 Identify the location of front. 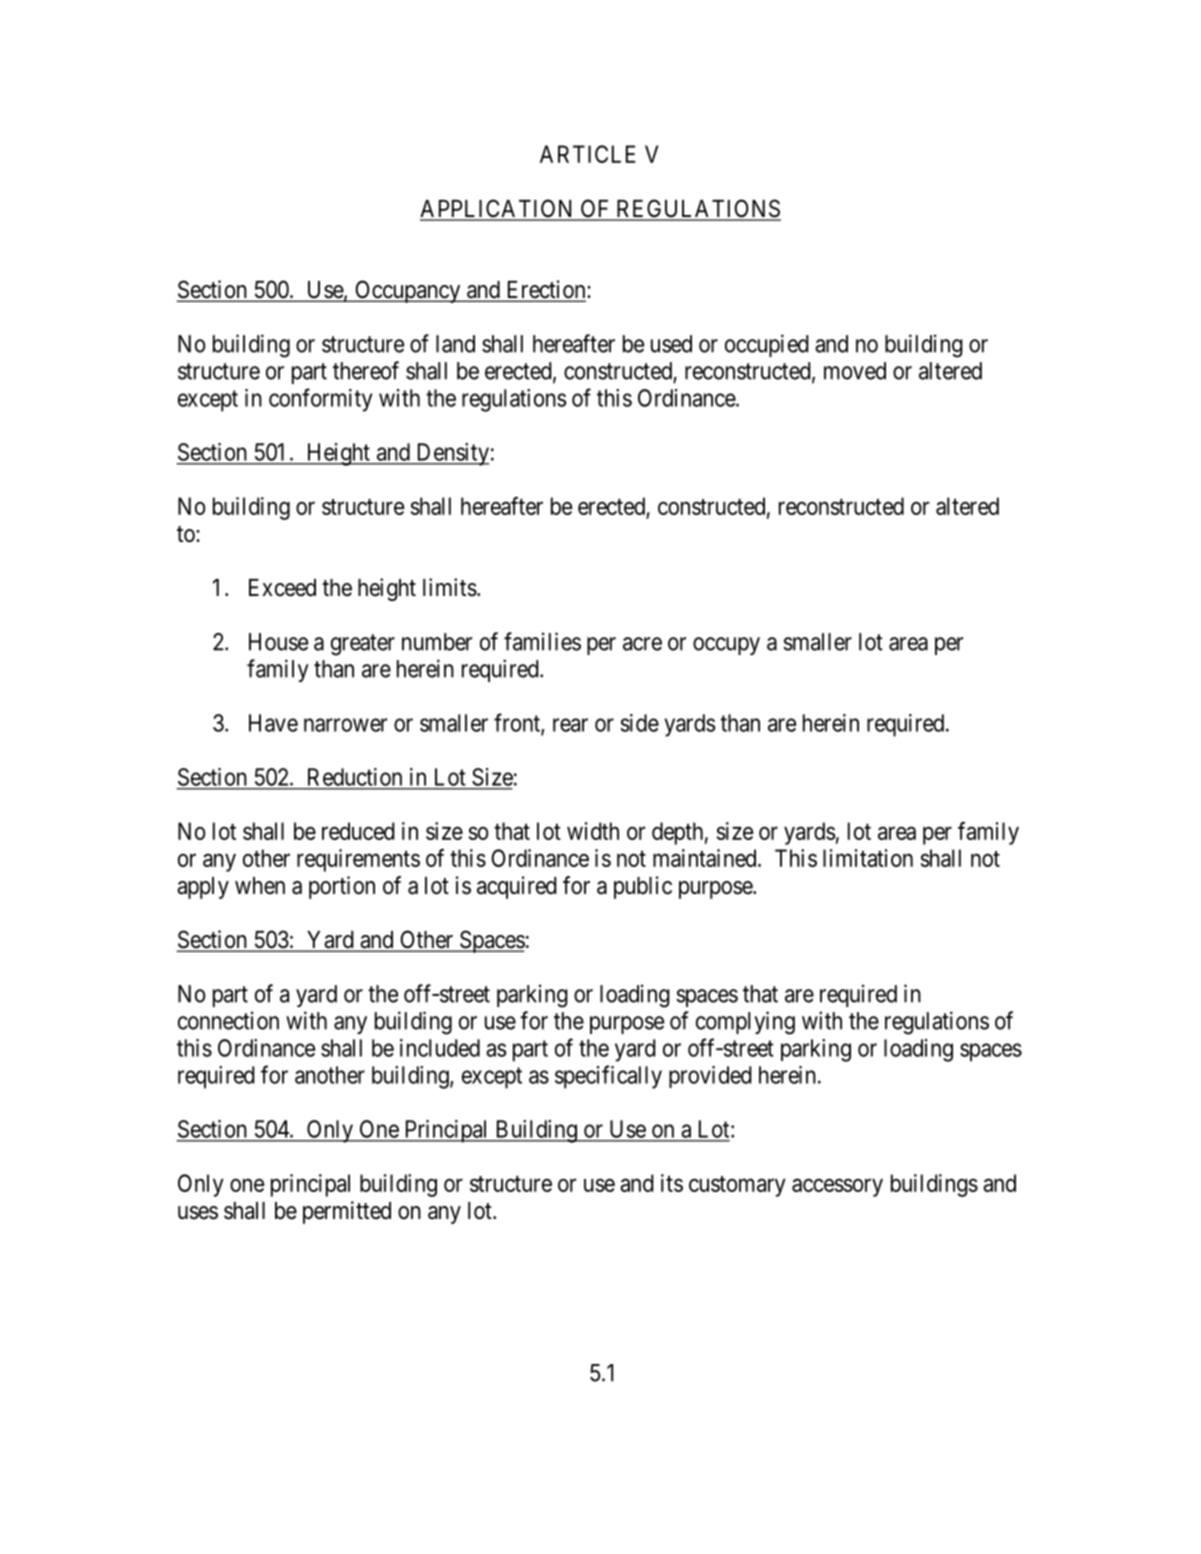
(518, 723).
